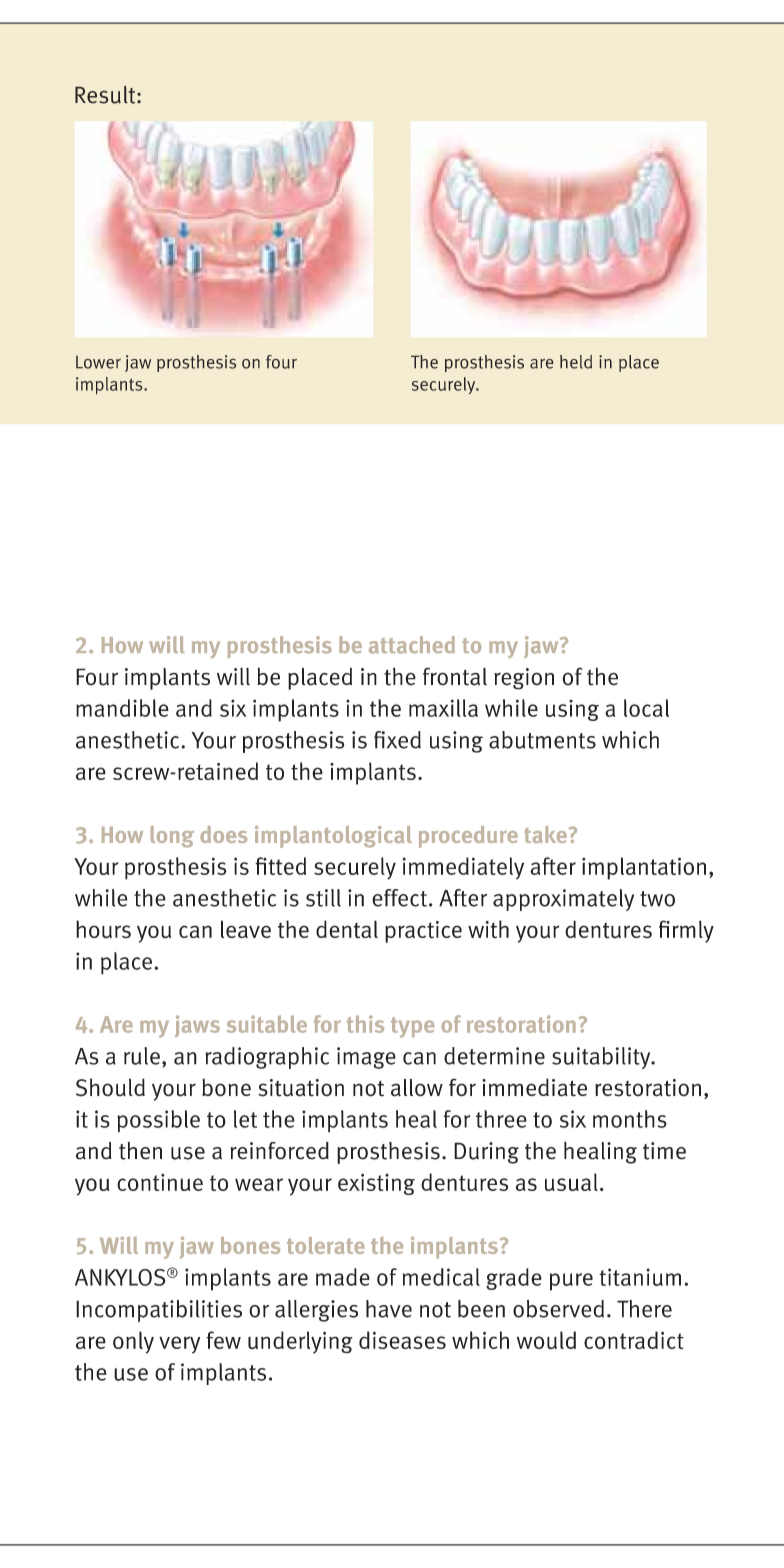 This image has height=1568, width=784. I want to click on long, so click(172, 837).
